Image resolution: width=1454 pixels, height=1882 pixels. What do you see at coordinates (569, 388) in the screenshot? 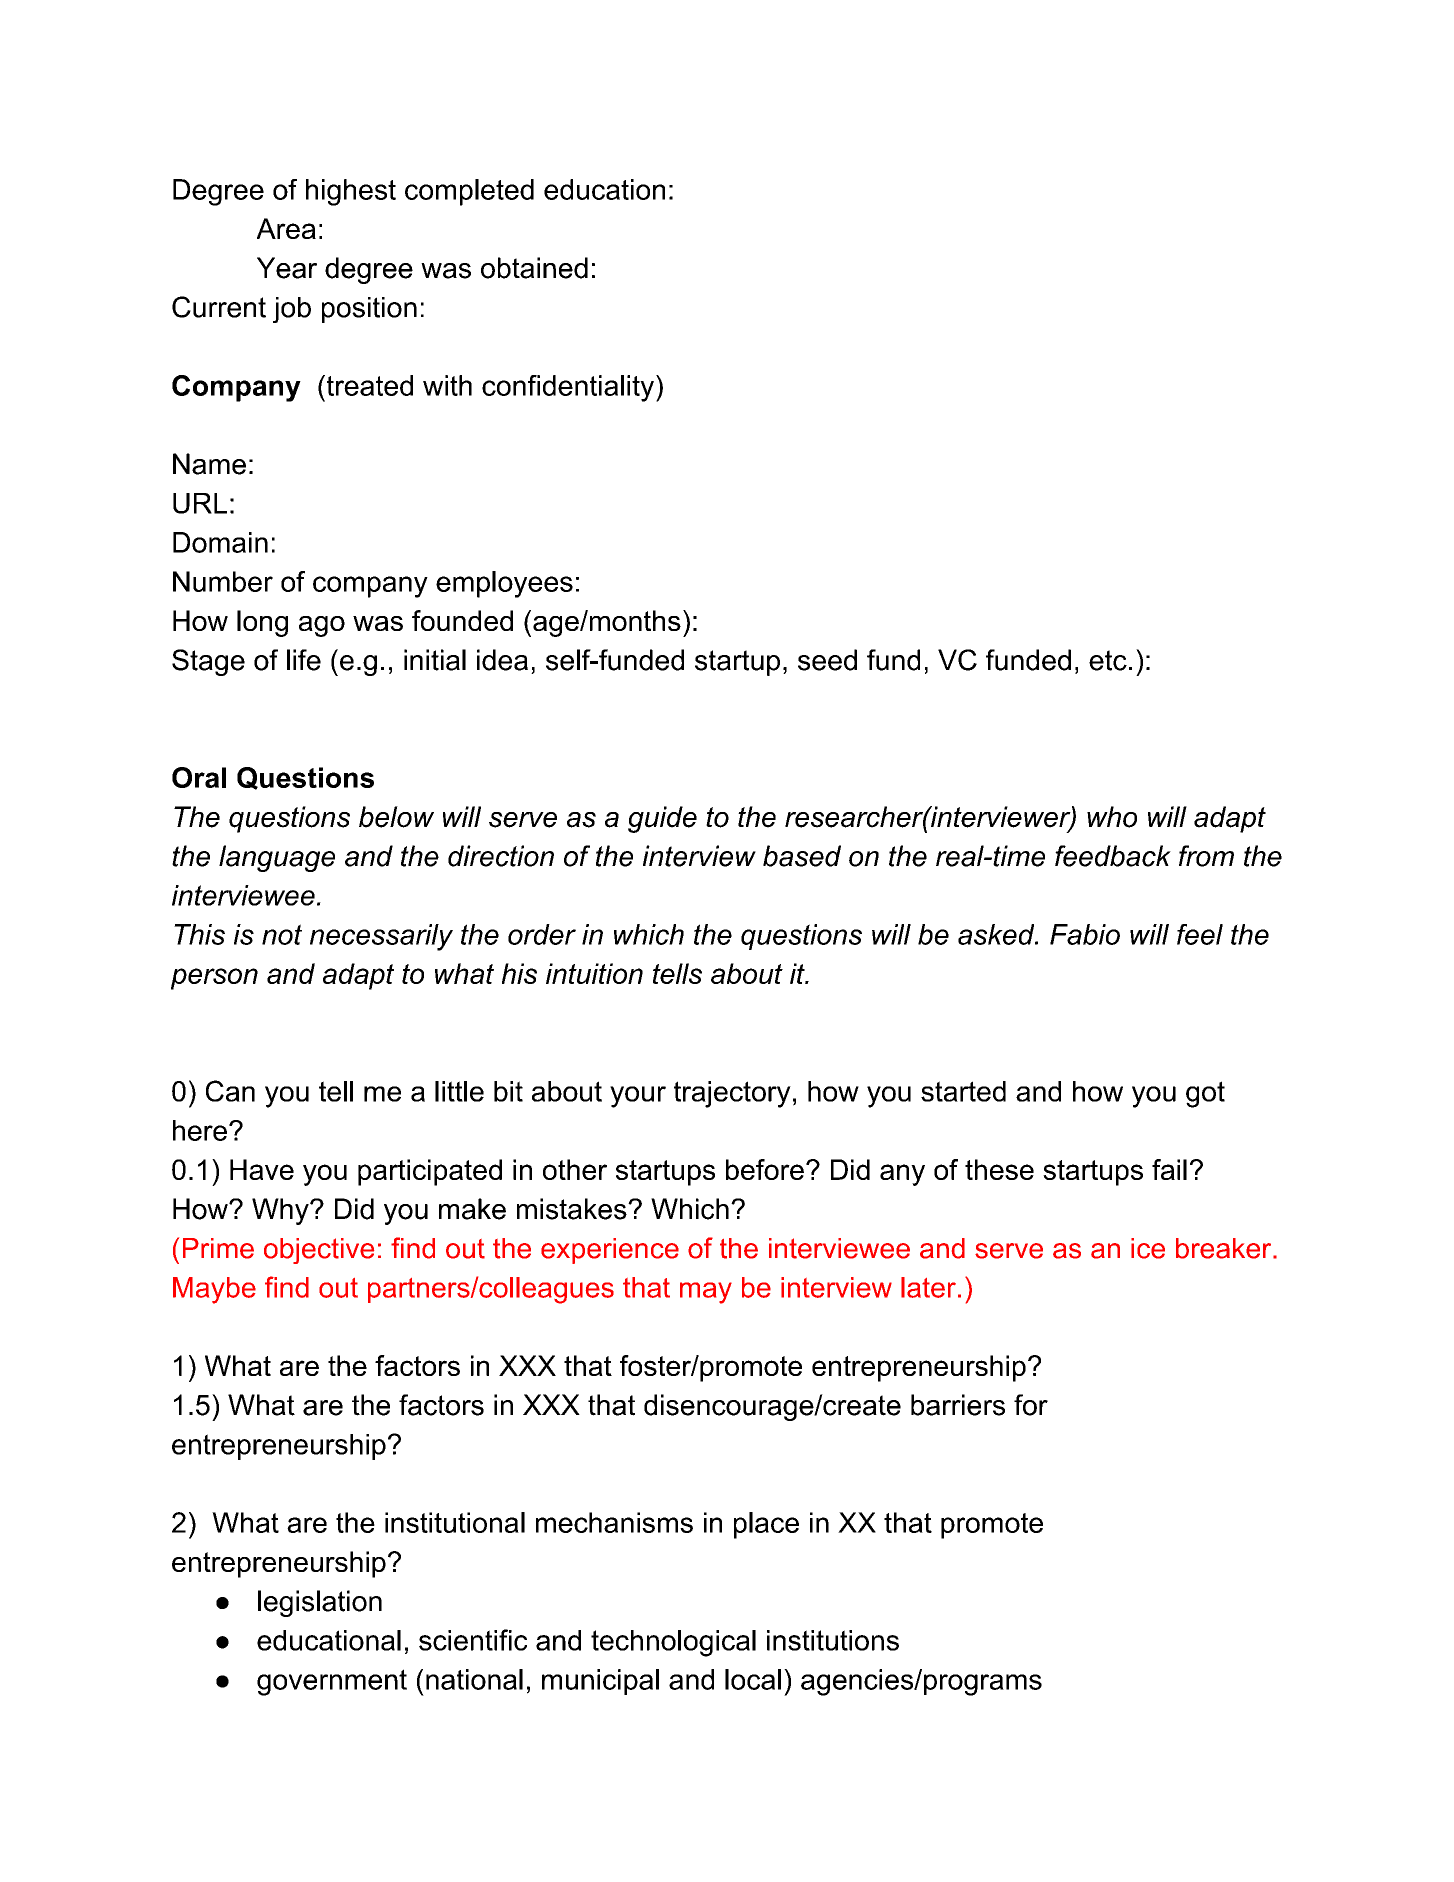
I see `confidentiality` at bounding box center [569, 388].
